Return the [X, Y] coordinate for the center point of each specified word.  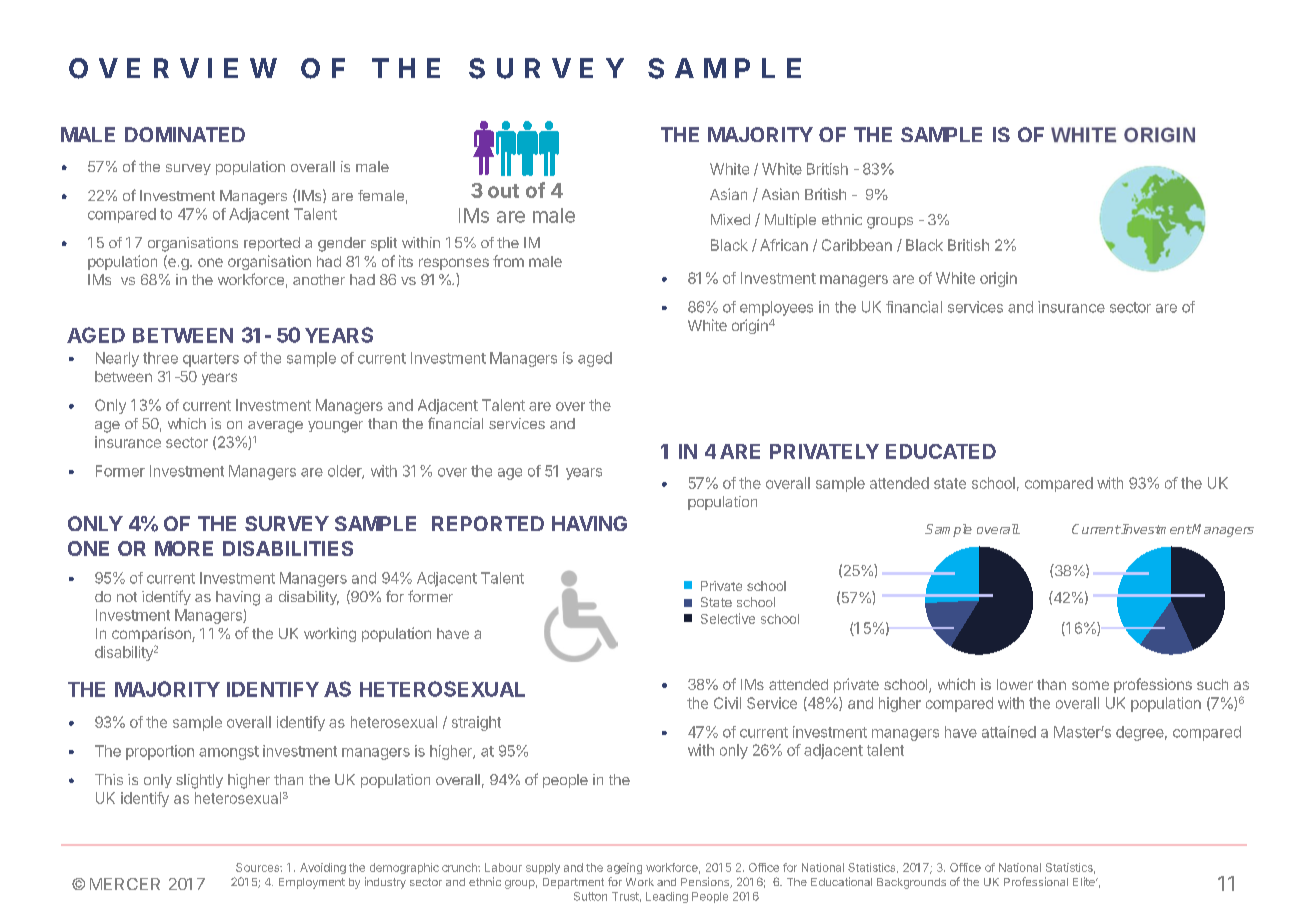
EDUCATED [941, 451]
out [503, 191]
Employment [312, 883]
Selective [728, 618]
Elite [1085, 881]
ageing [624, 868]
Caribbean [857, 245]
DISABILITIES [288, 548]
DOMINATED [185, 134]
